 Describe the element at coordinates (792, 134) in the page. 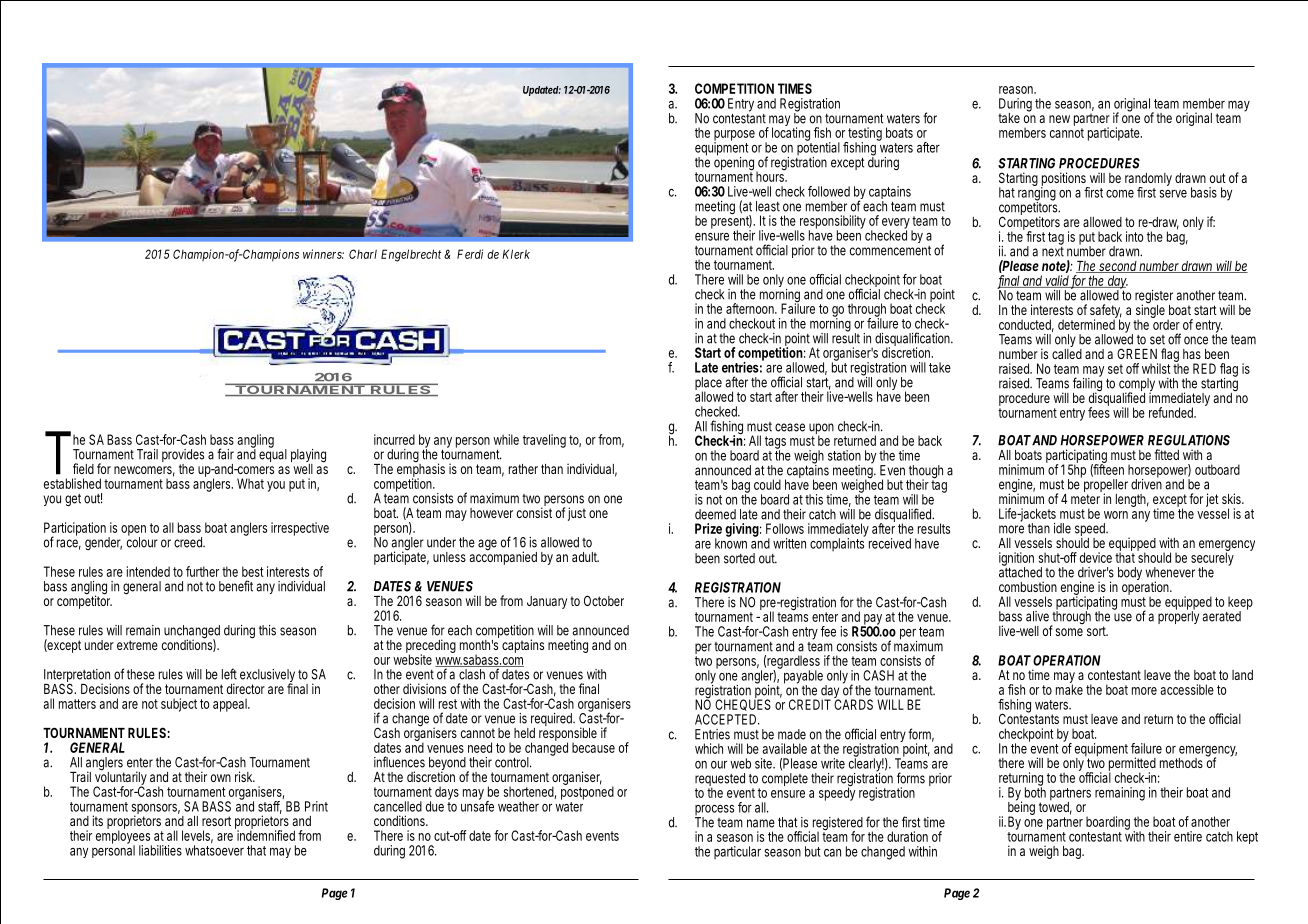

I see `locating` at that location.
